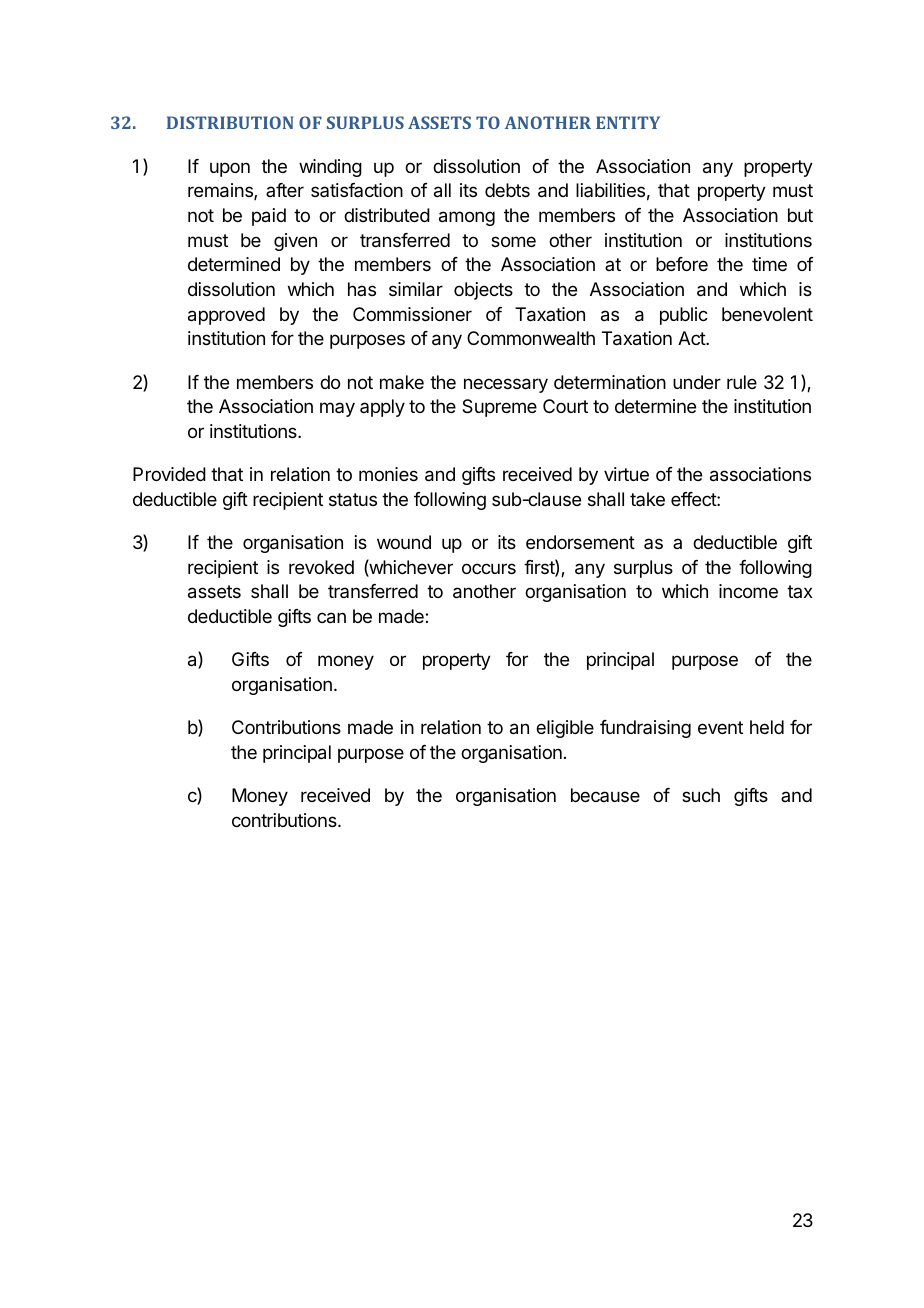 The height and width of the screenshot is (1308, 924). Describe the element at coordinates (388, 474) in the screenshot. I see `monies` at that location.
